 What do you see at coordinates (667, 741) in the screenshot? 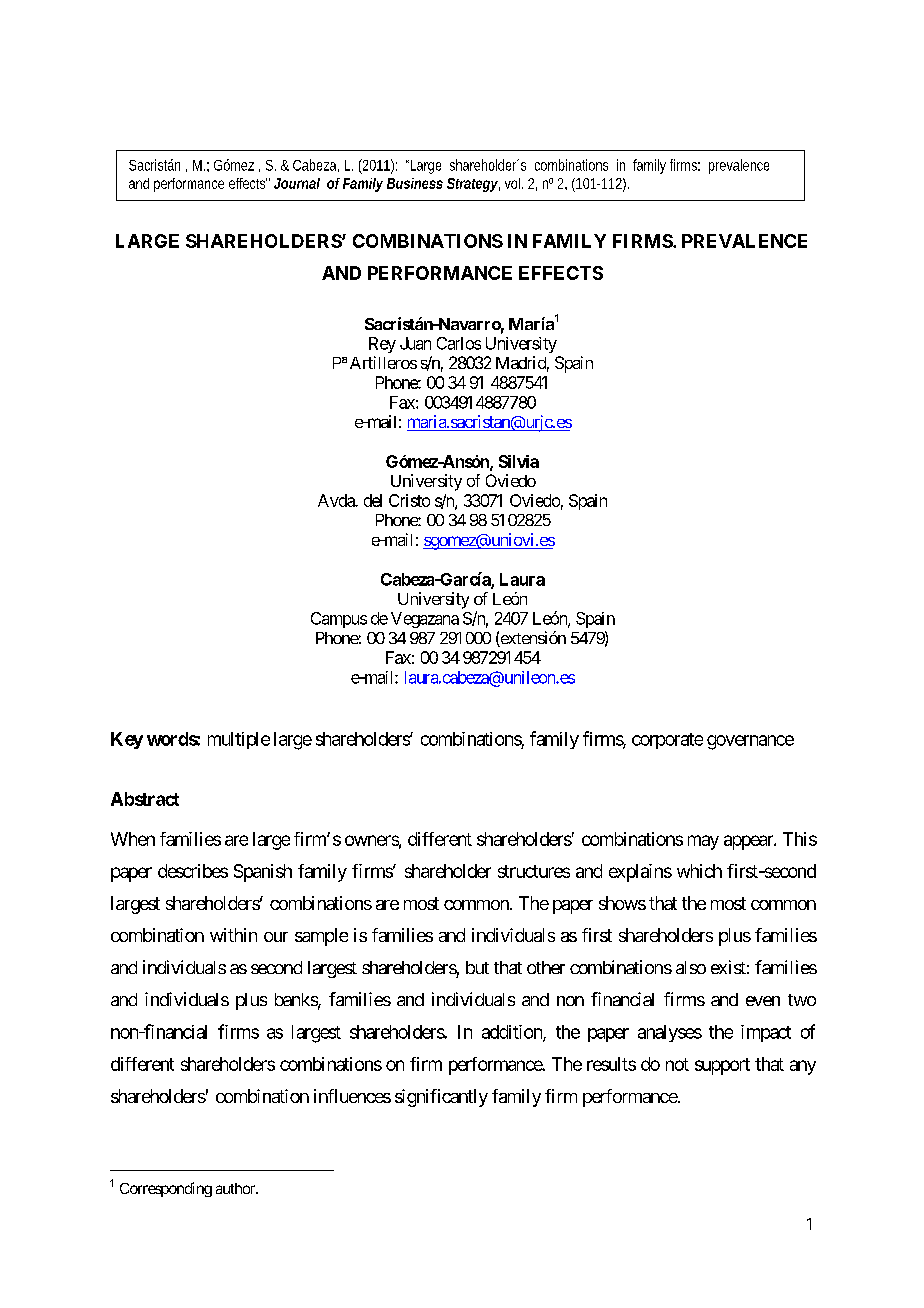
I see `corporate` at bounding box center [667, 741].
